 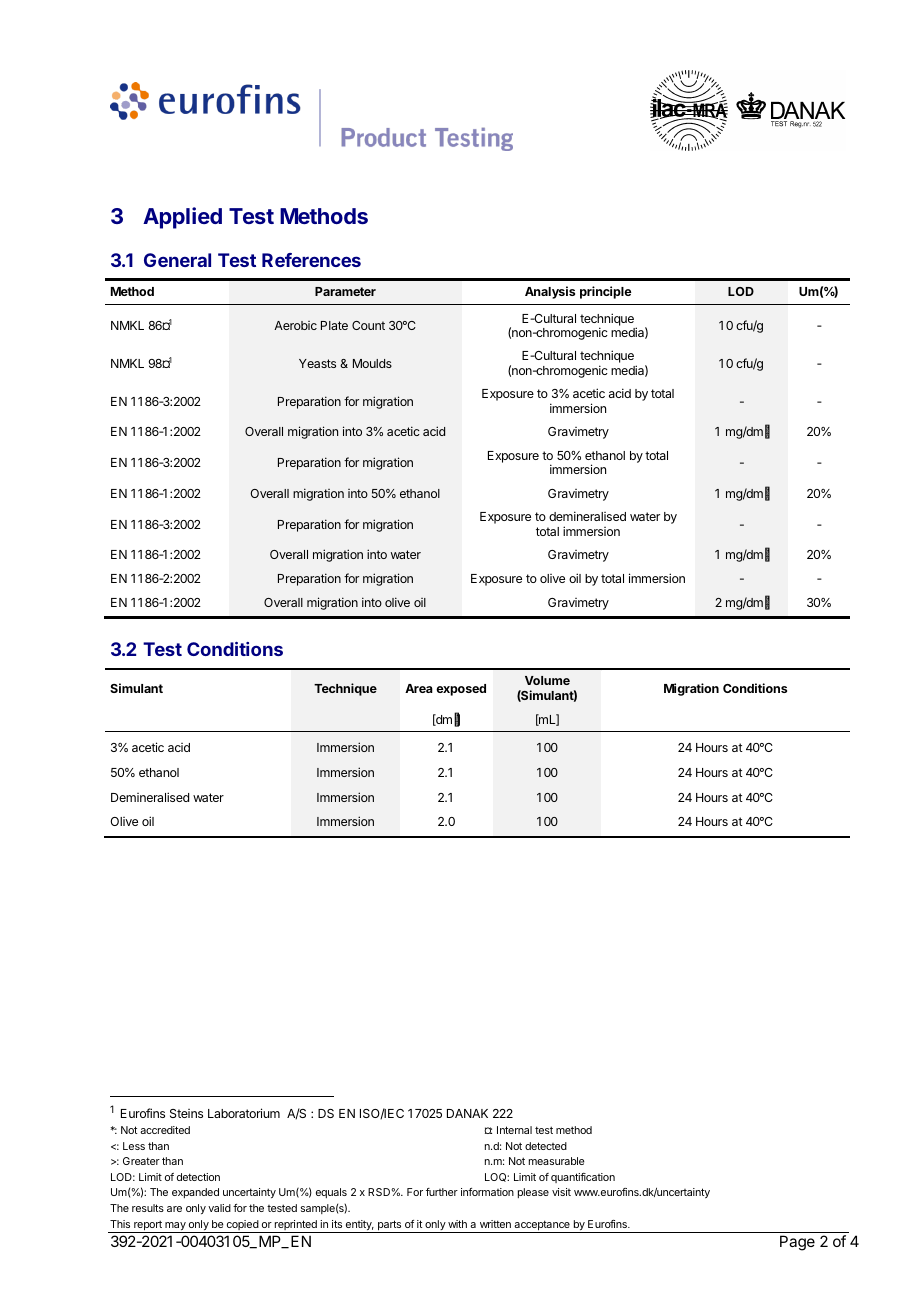 What do you see at coordinates (461, 690) in the screenshot?
I see `exposed` at bounding box center [461, 690].
